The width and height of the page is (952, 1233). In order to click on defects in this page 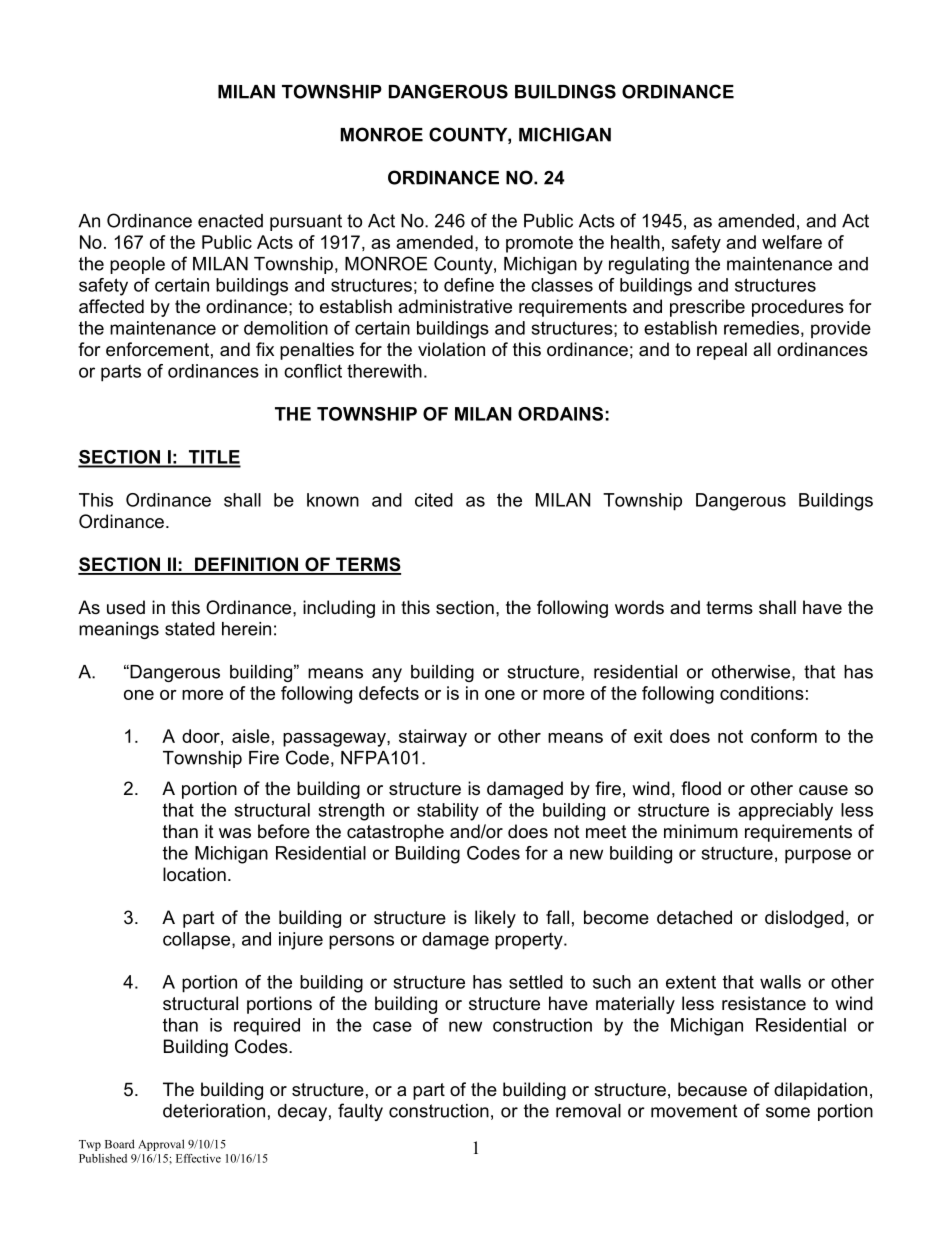, I will do `click(389, 693)`.
